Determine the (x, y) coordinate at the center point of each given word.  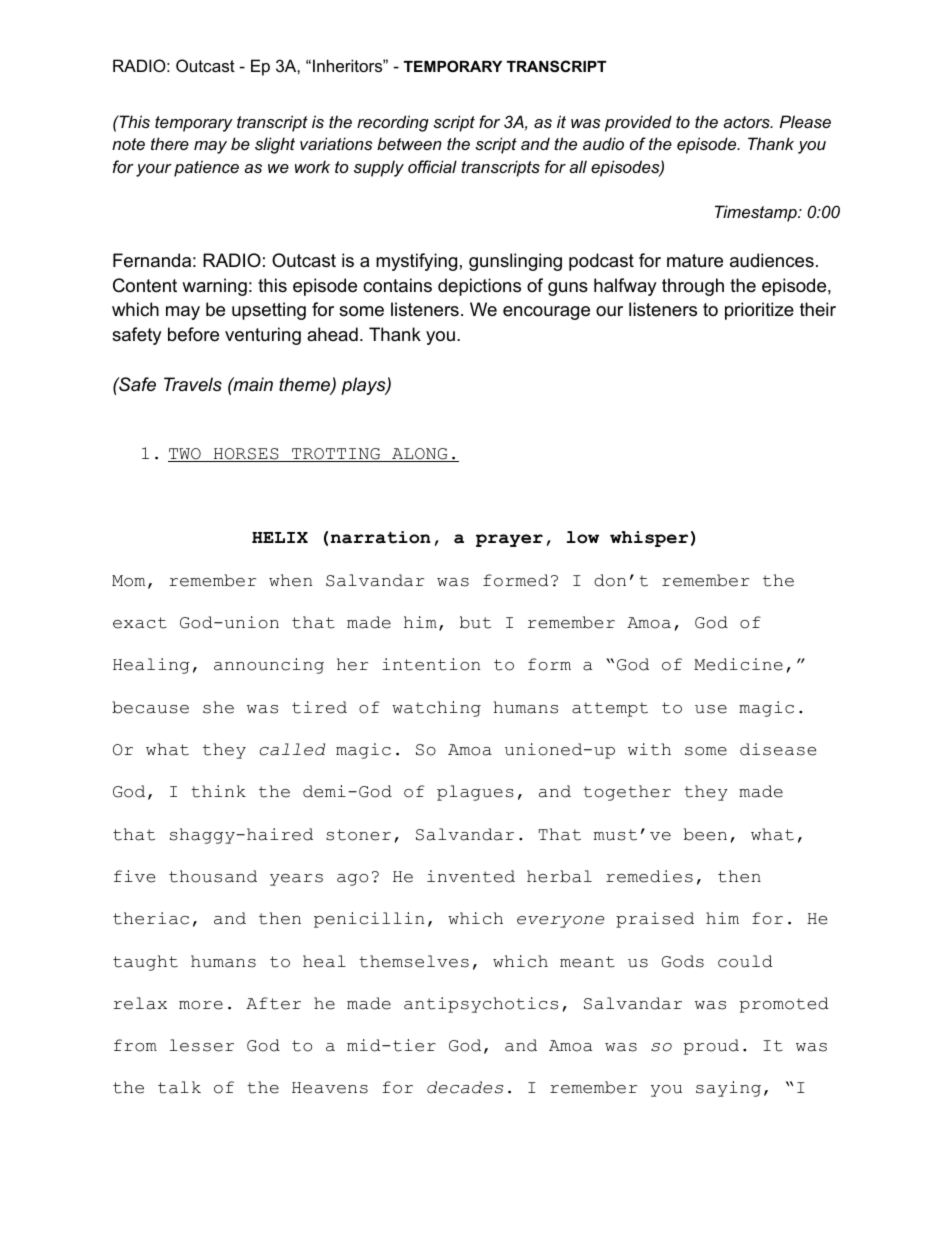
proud (711, 1047)
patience (206, 168)
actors (747, 122)
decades (465, 1087)
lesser (202, 1045)
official (432, 166)
